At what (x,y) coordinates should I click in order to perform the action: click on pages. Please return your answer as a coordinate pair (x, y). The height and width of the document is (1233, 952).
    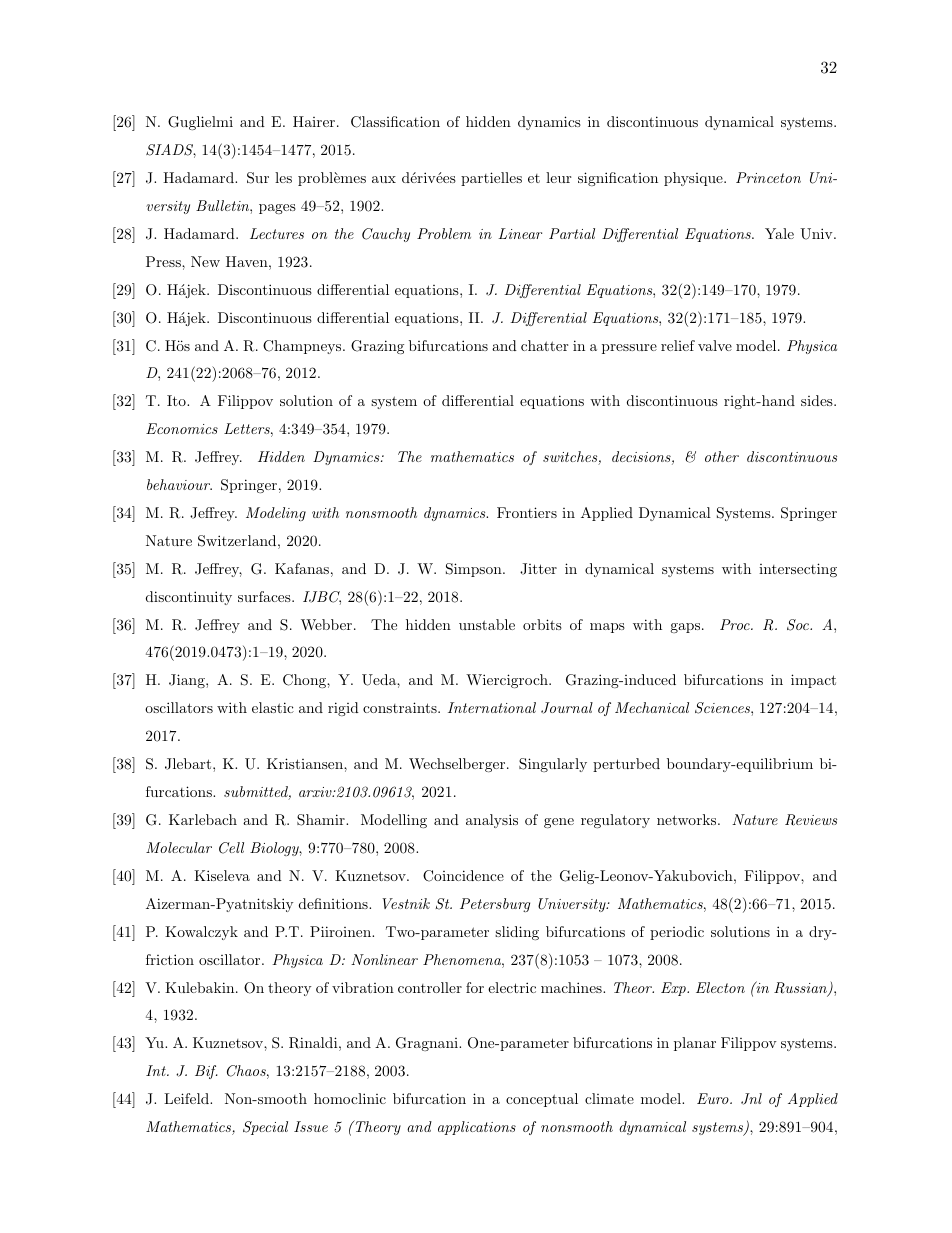
    Looking at the image, I should click on (277, 209).
